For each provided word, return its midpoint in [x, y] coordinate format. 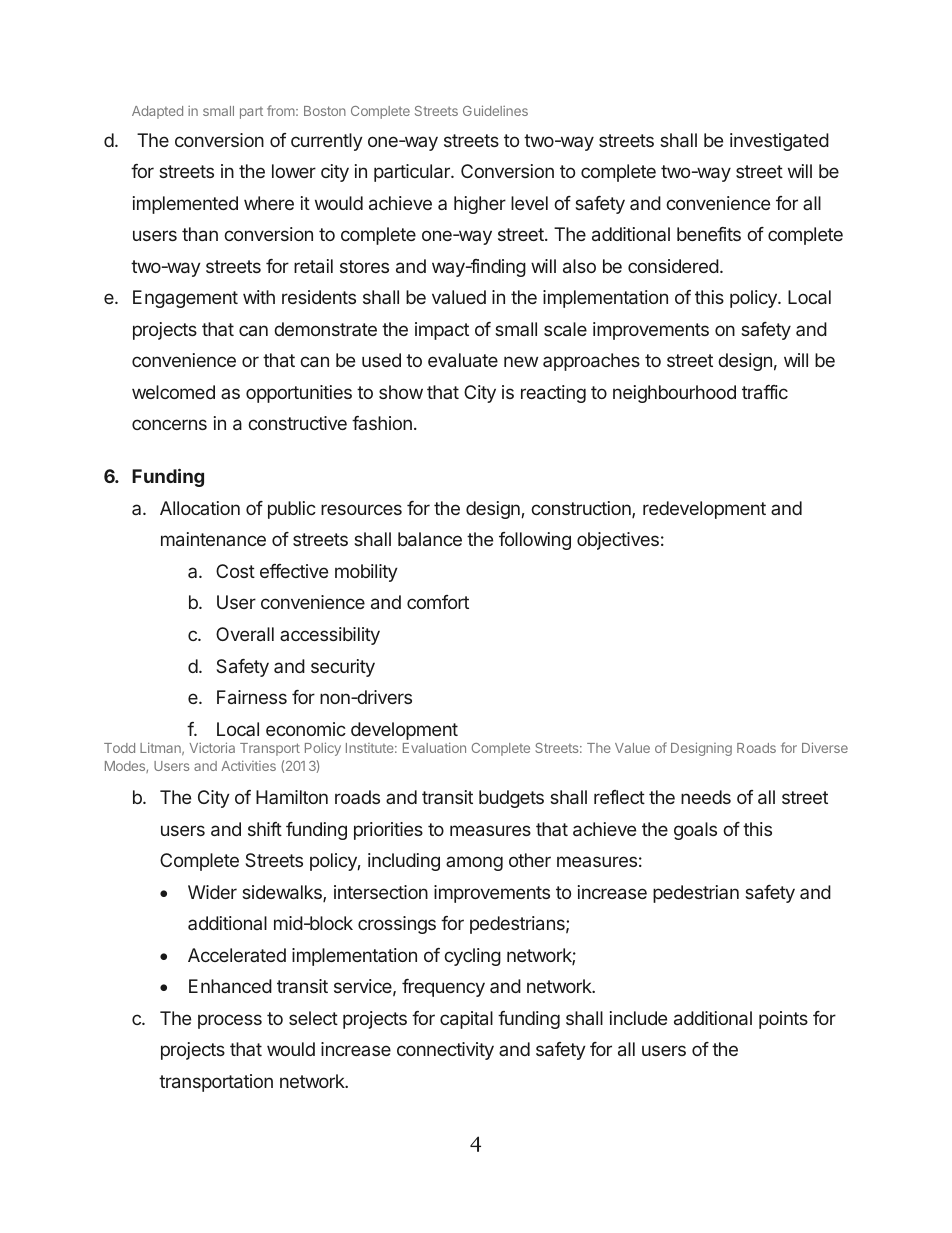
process [230, 1021]
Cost [235, 571]
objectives [618, 541]
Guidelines [495, 110]
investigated [779, 142]
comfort [438, 602]
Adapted [157, 112]
